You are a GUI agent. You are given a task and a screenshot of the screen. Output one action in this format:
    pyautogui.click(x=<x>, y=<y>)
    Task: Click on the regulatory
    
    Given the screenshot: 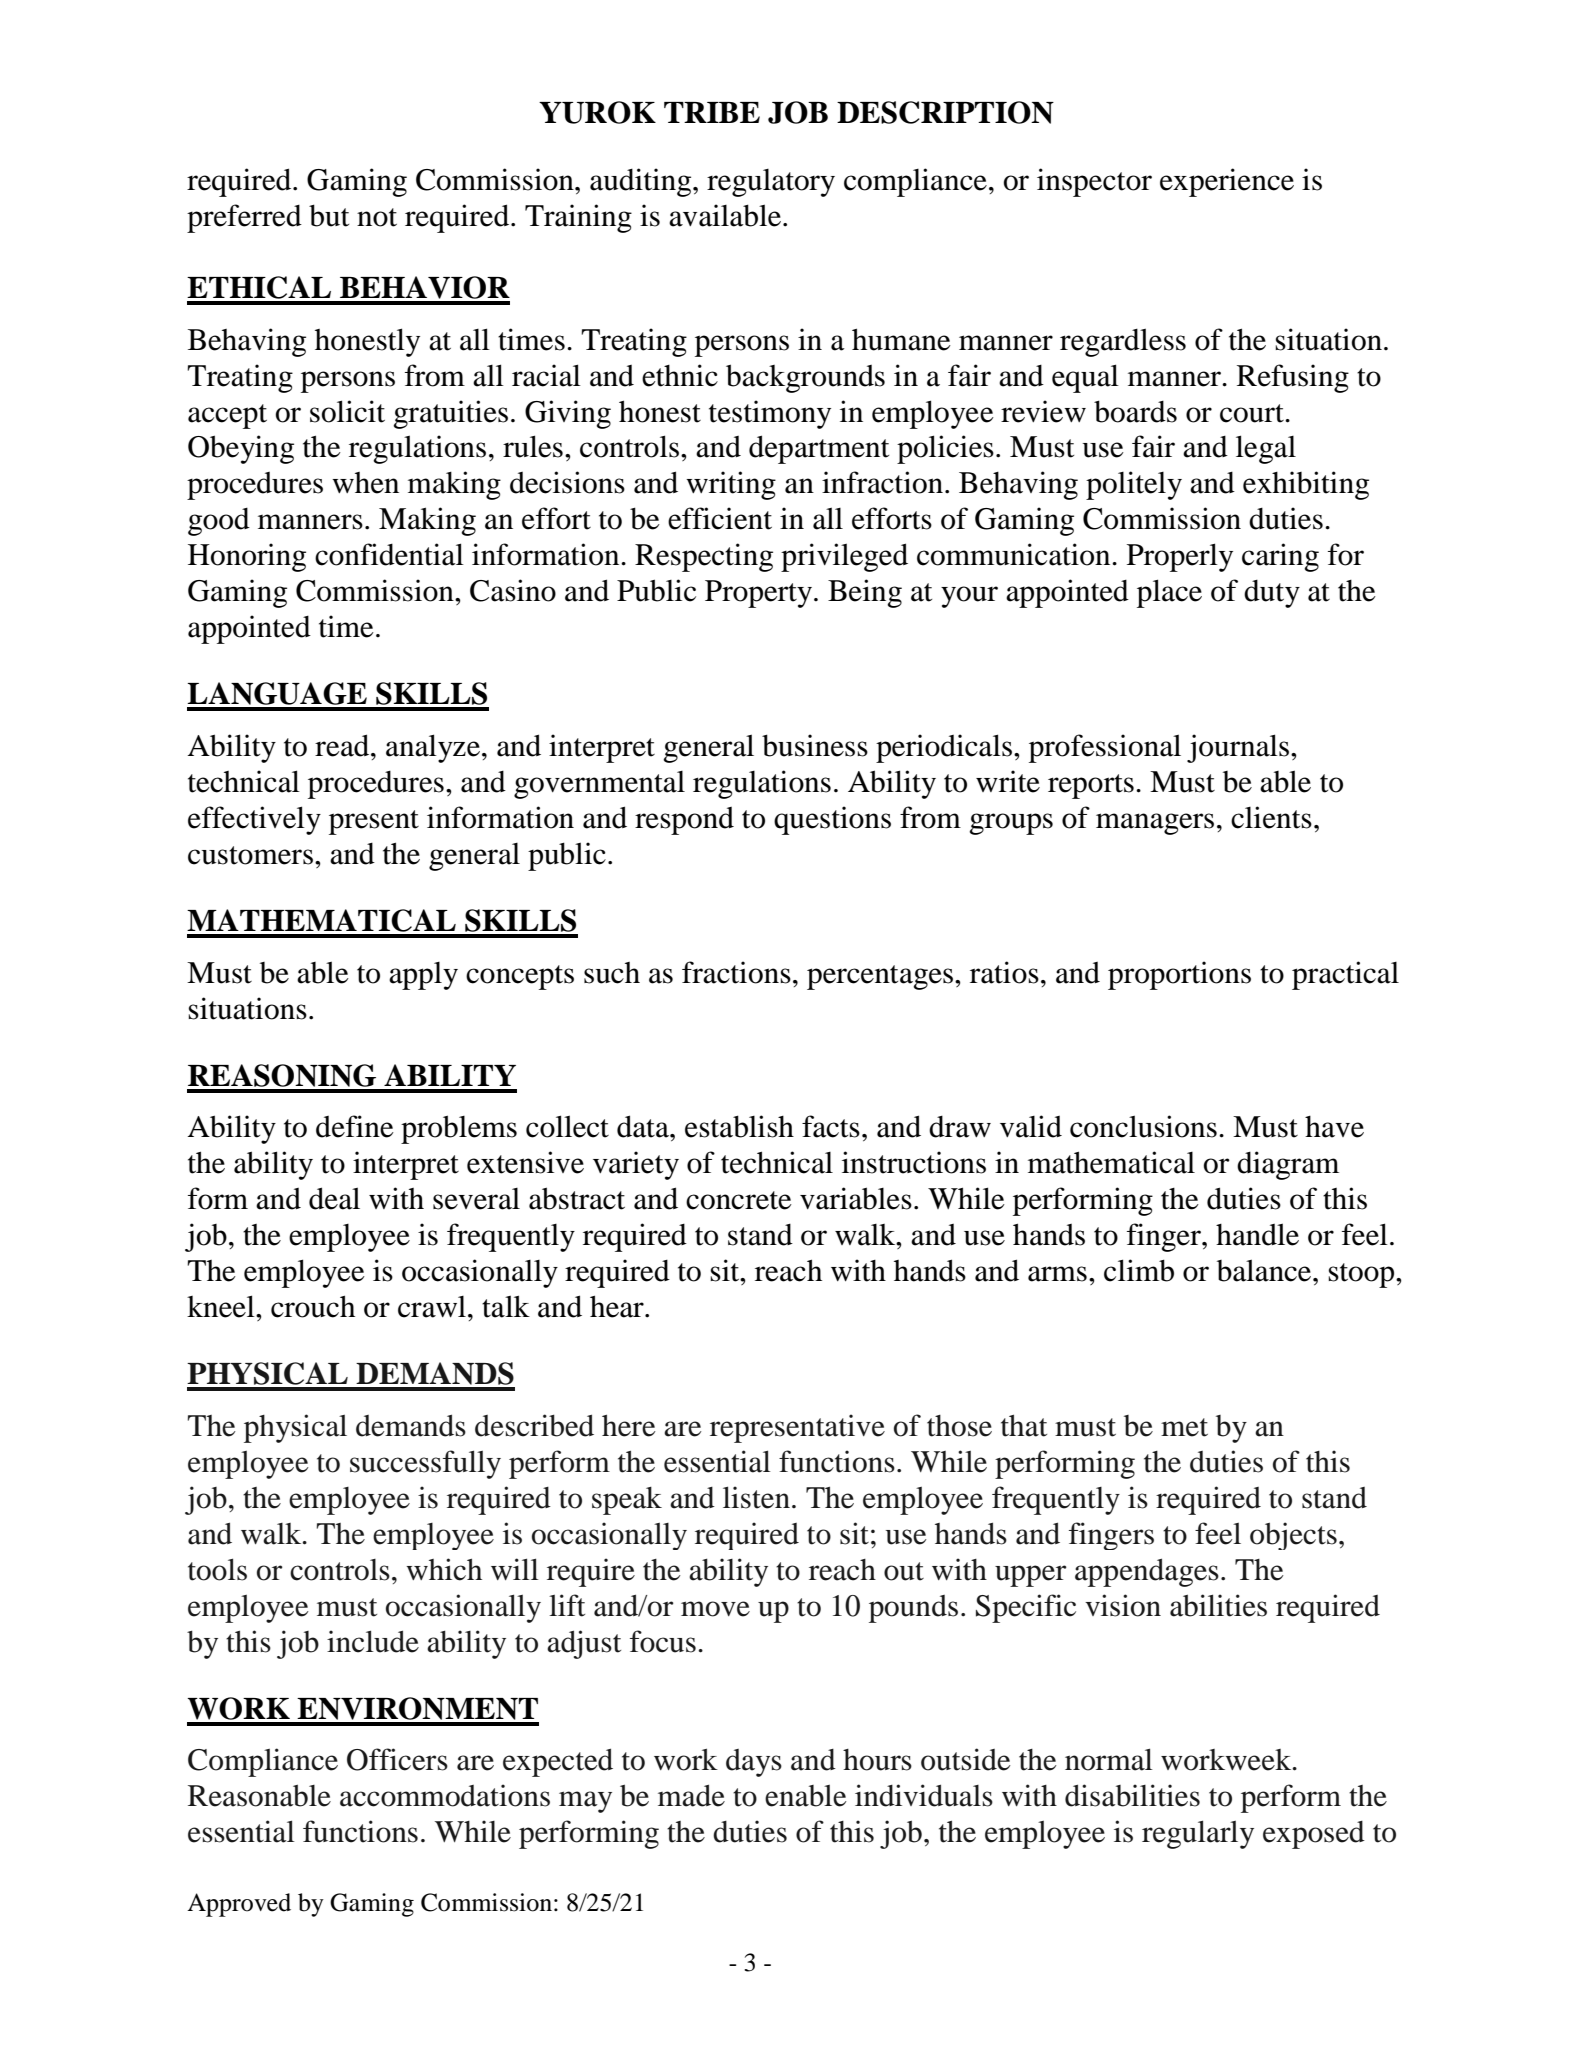 What is the action you would take?
    pyautogui.click(x=771, y=183)
